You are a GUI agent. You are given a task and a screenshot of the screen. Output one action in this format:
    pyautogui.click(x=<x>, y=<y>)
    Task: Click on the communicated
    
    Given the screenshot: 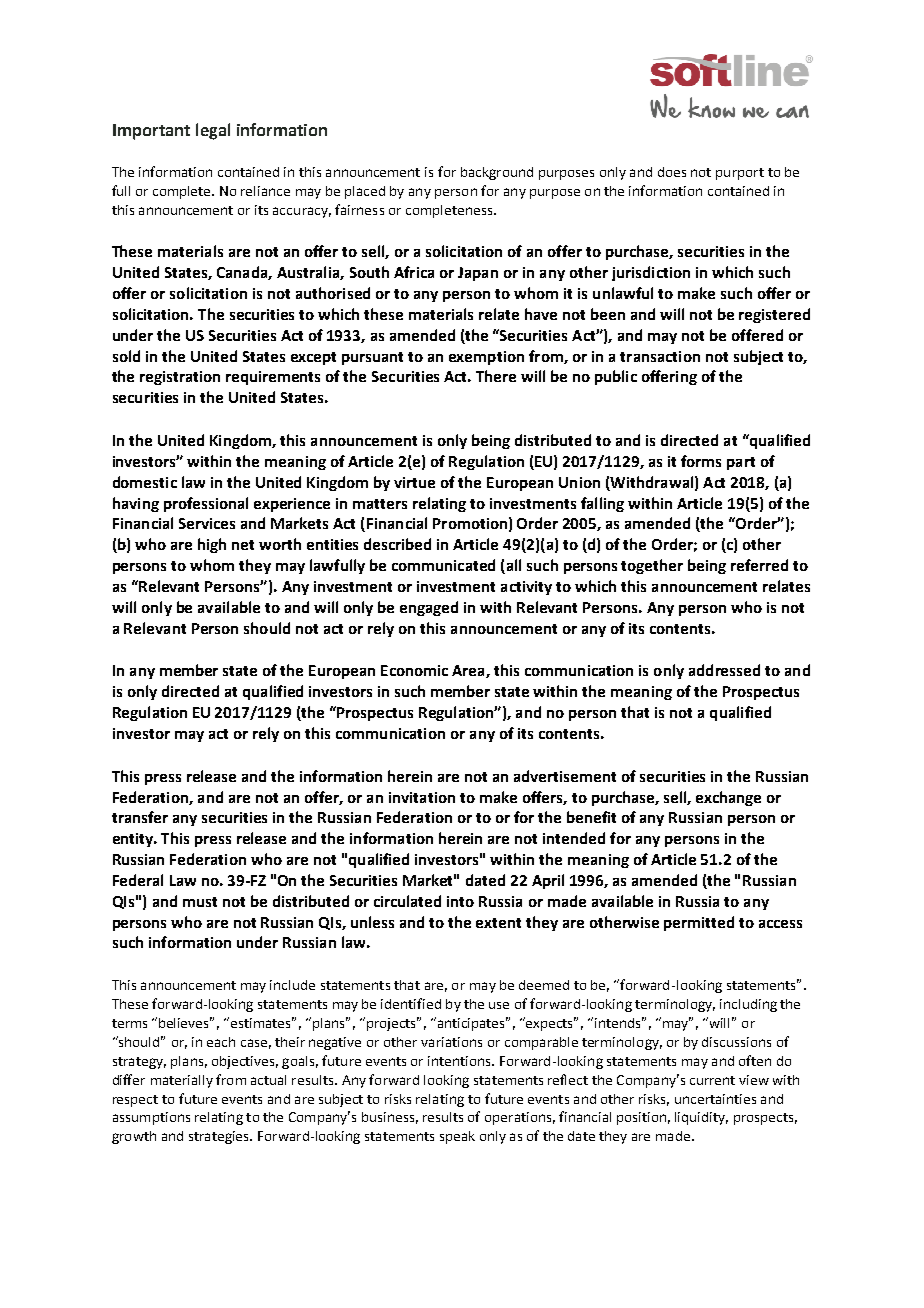 What is the action you would take?
    pyautogui.click(x=443, y=565)
